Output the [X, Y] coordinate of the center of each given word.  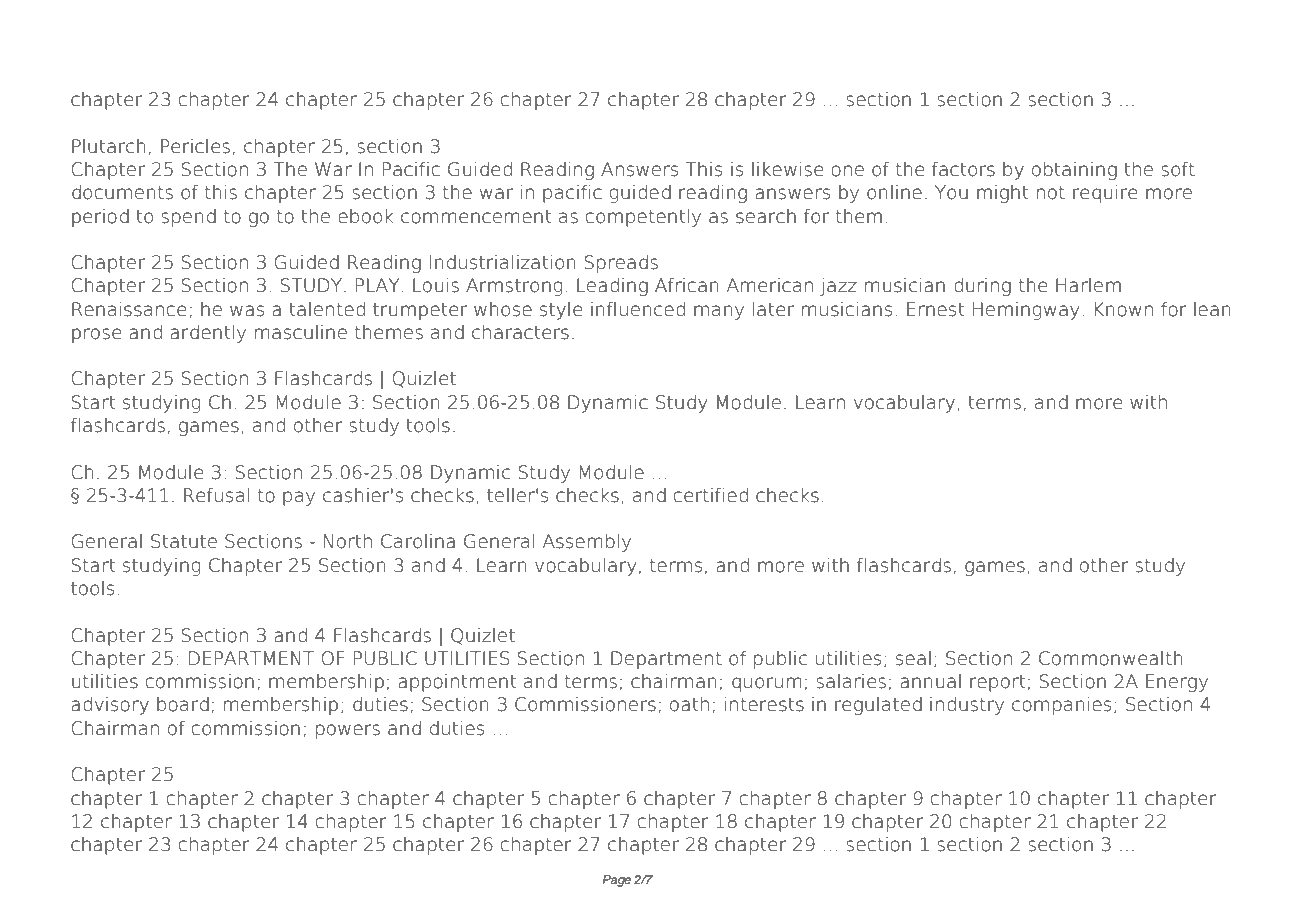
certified [711, 495]
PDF [171, 38]
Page [616, 881]
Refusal [216, 495]
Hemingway [1026, 311]
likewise [787, 169]
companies [1061, 706]
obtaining [1074, 171]
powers [348, 731]
